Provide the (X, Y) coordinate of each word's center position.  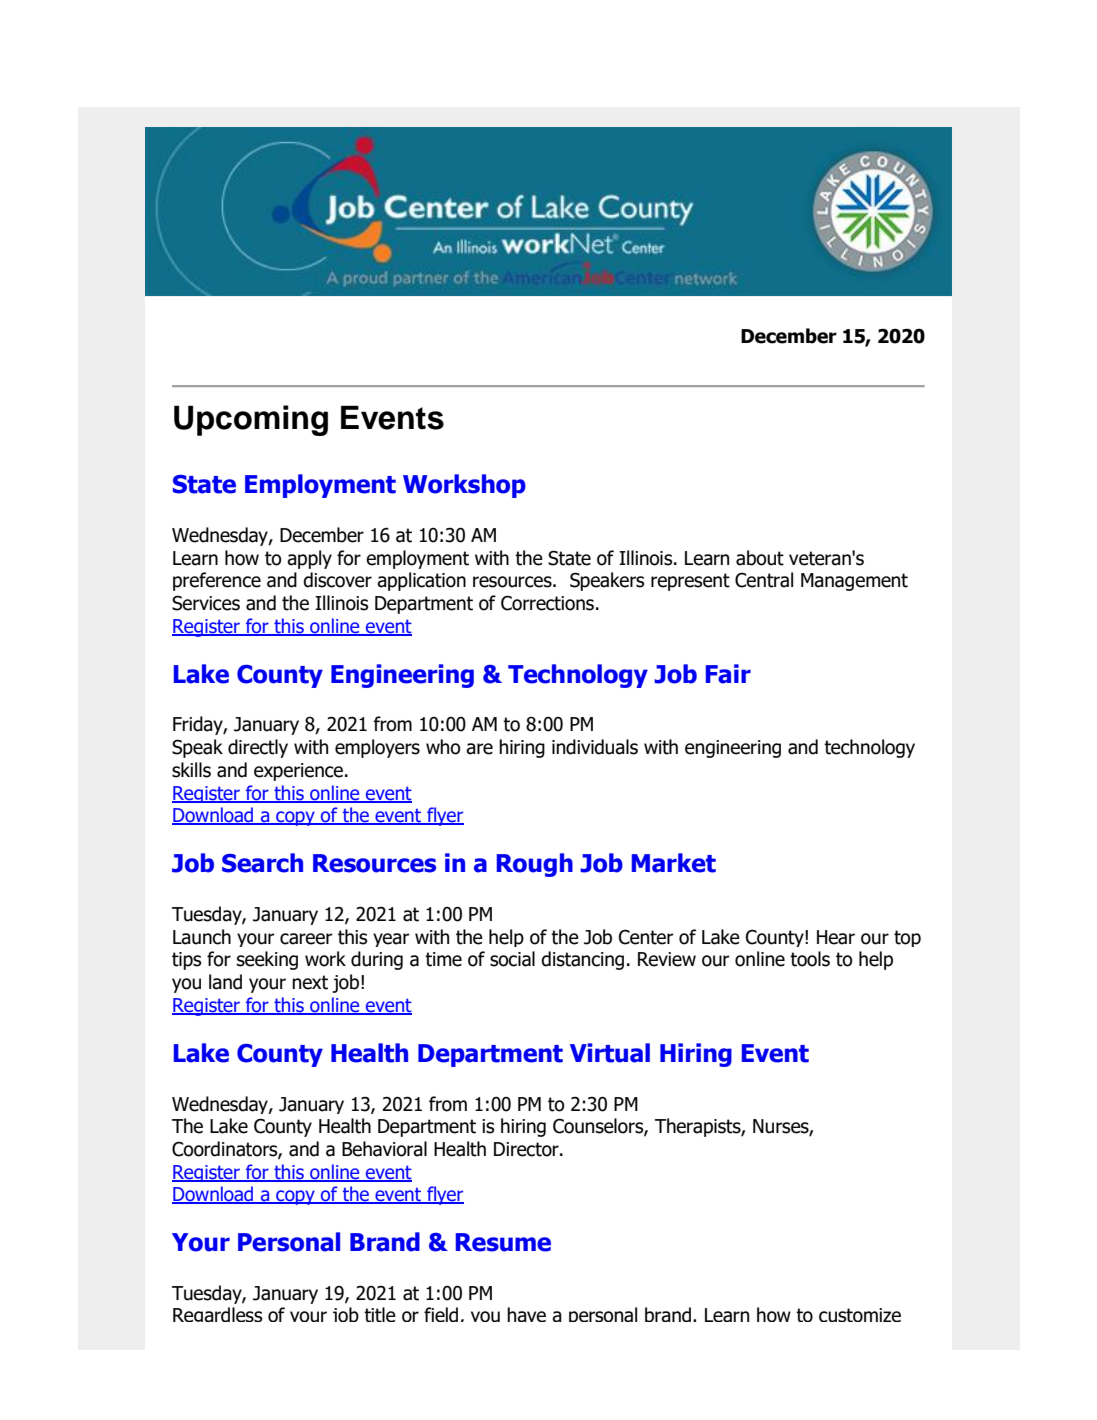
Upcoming (251, 420)
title (380, 1314)
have (526, 1314)
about (760, 558)
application (421, 581)
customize (860, 1315)
